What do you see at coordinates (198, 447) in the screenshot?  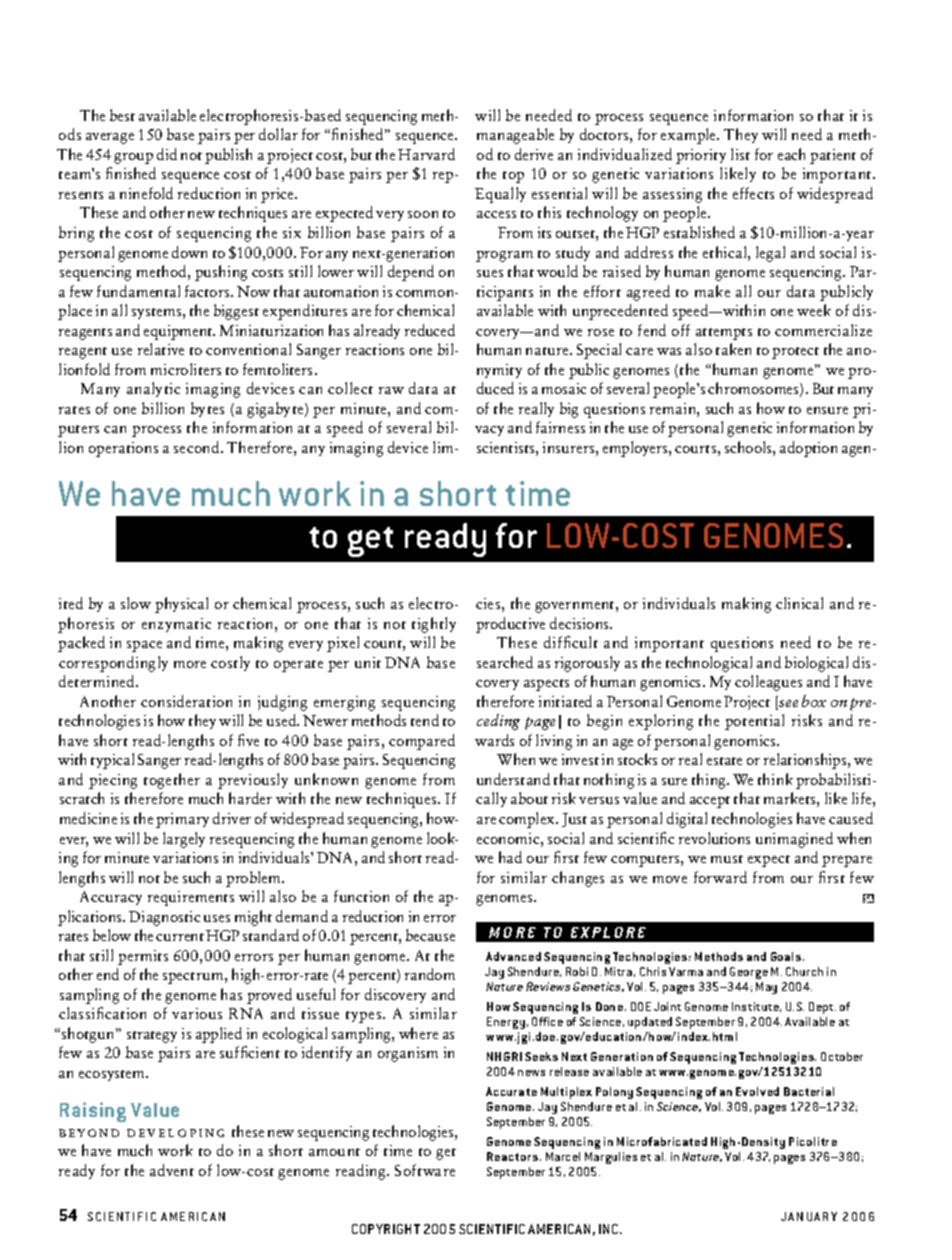 I see `second` at bounding box center [198, 447].
